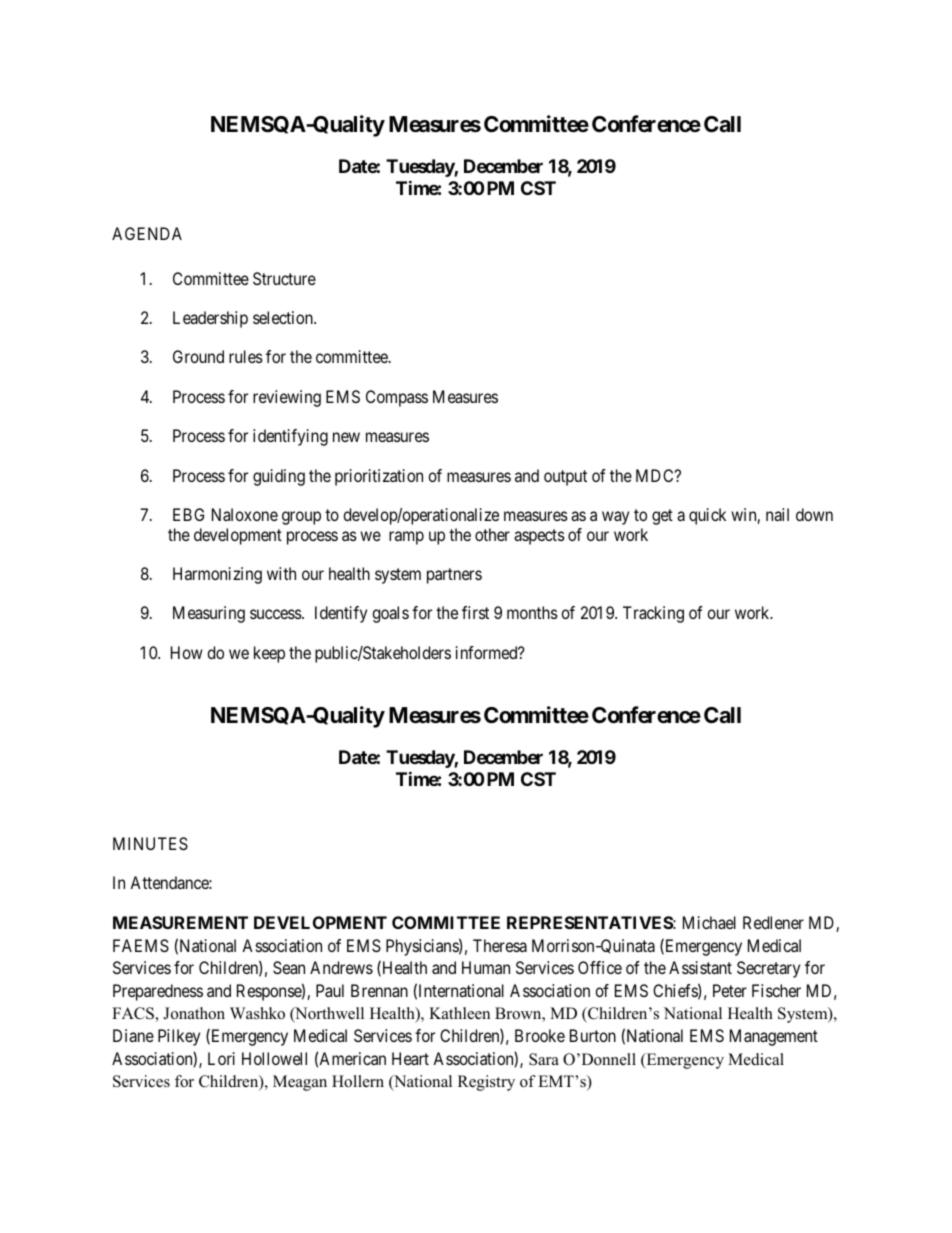 This document has height=1233, width=952. What do you see at coordinates (379, 477) in the document?
I see `prioritization` at bounding box center [379, 477].
